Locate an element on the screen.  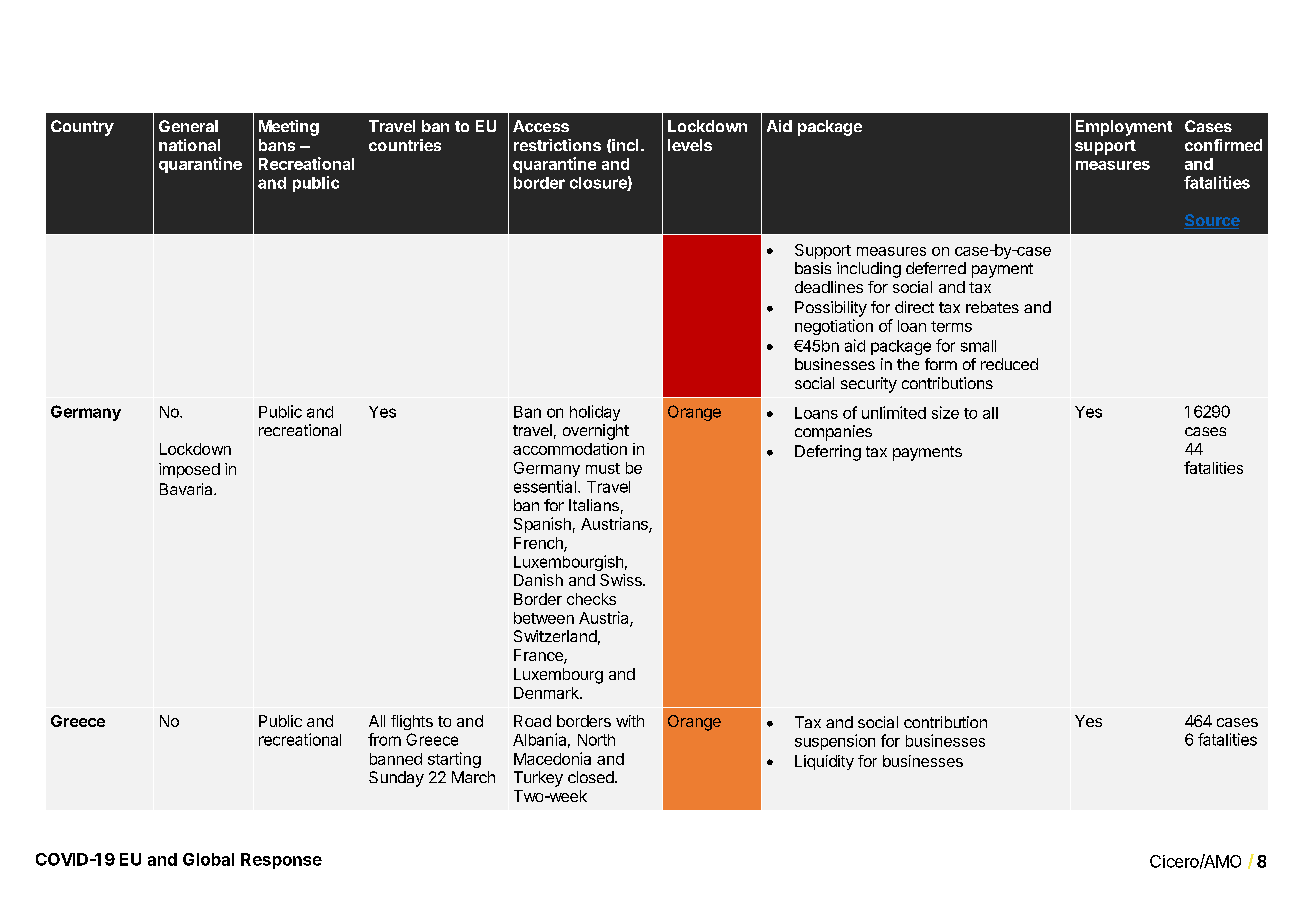
checks is located at coordinates (591, 599).
